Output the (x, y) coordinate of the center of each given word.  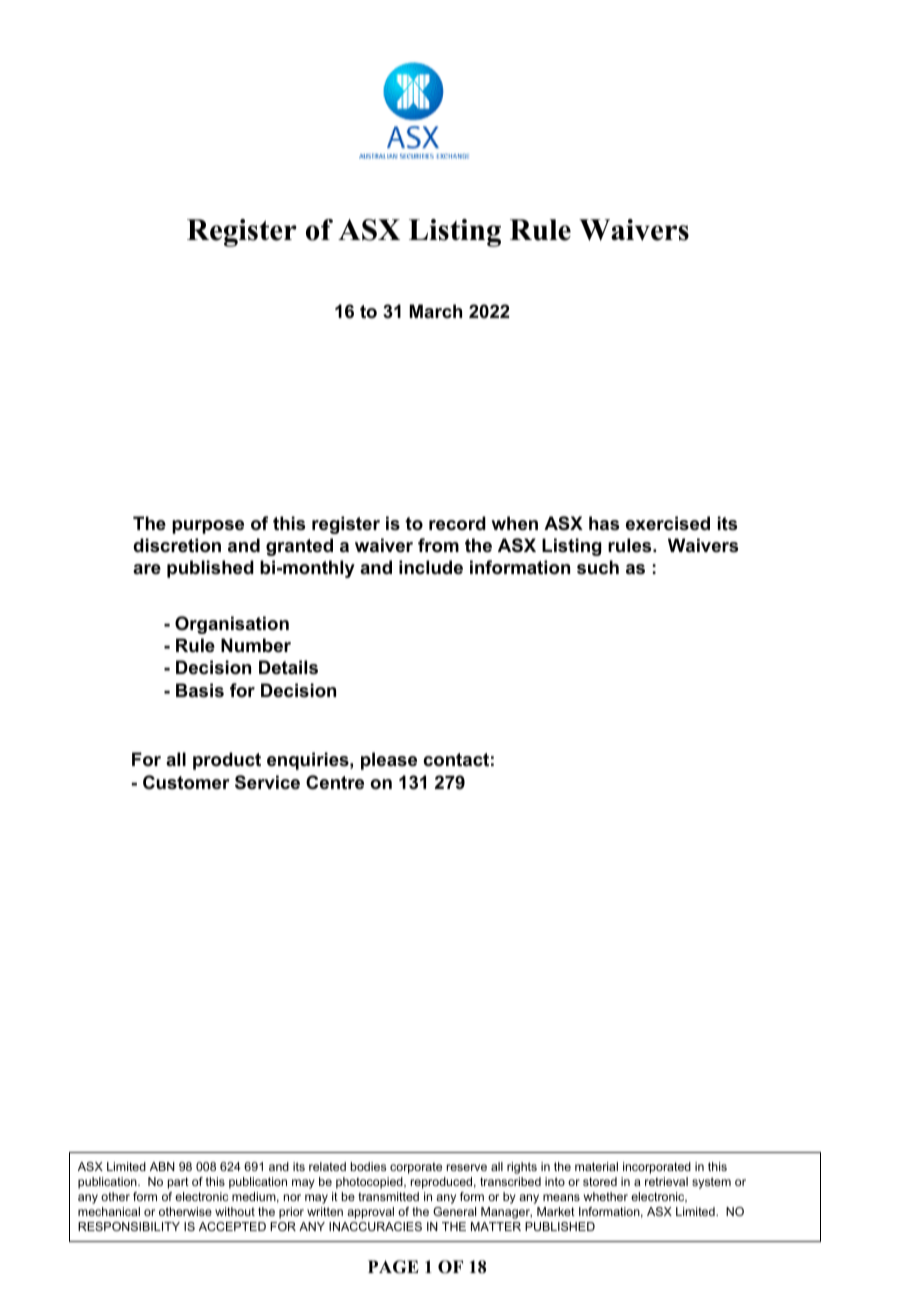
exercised (668, 523)
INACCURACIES (375, 1226)
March (436, 311)
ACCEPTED (232, 1226)
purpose (208, 527)
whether (606, 1196)
